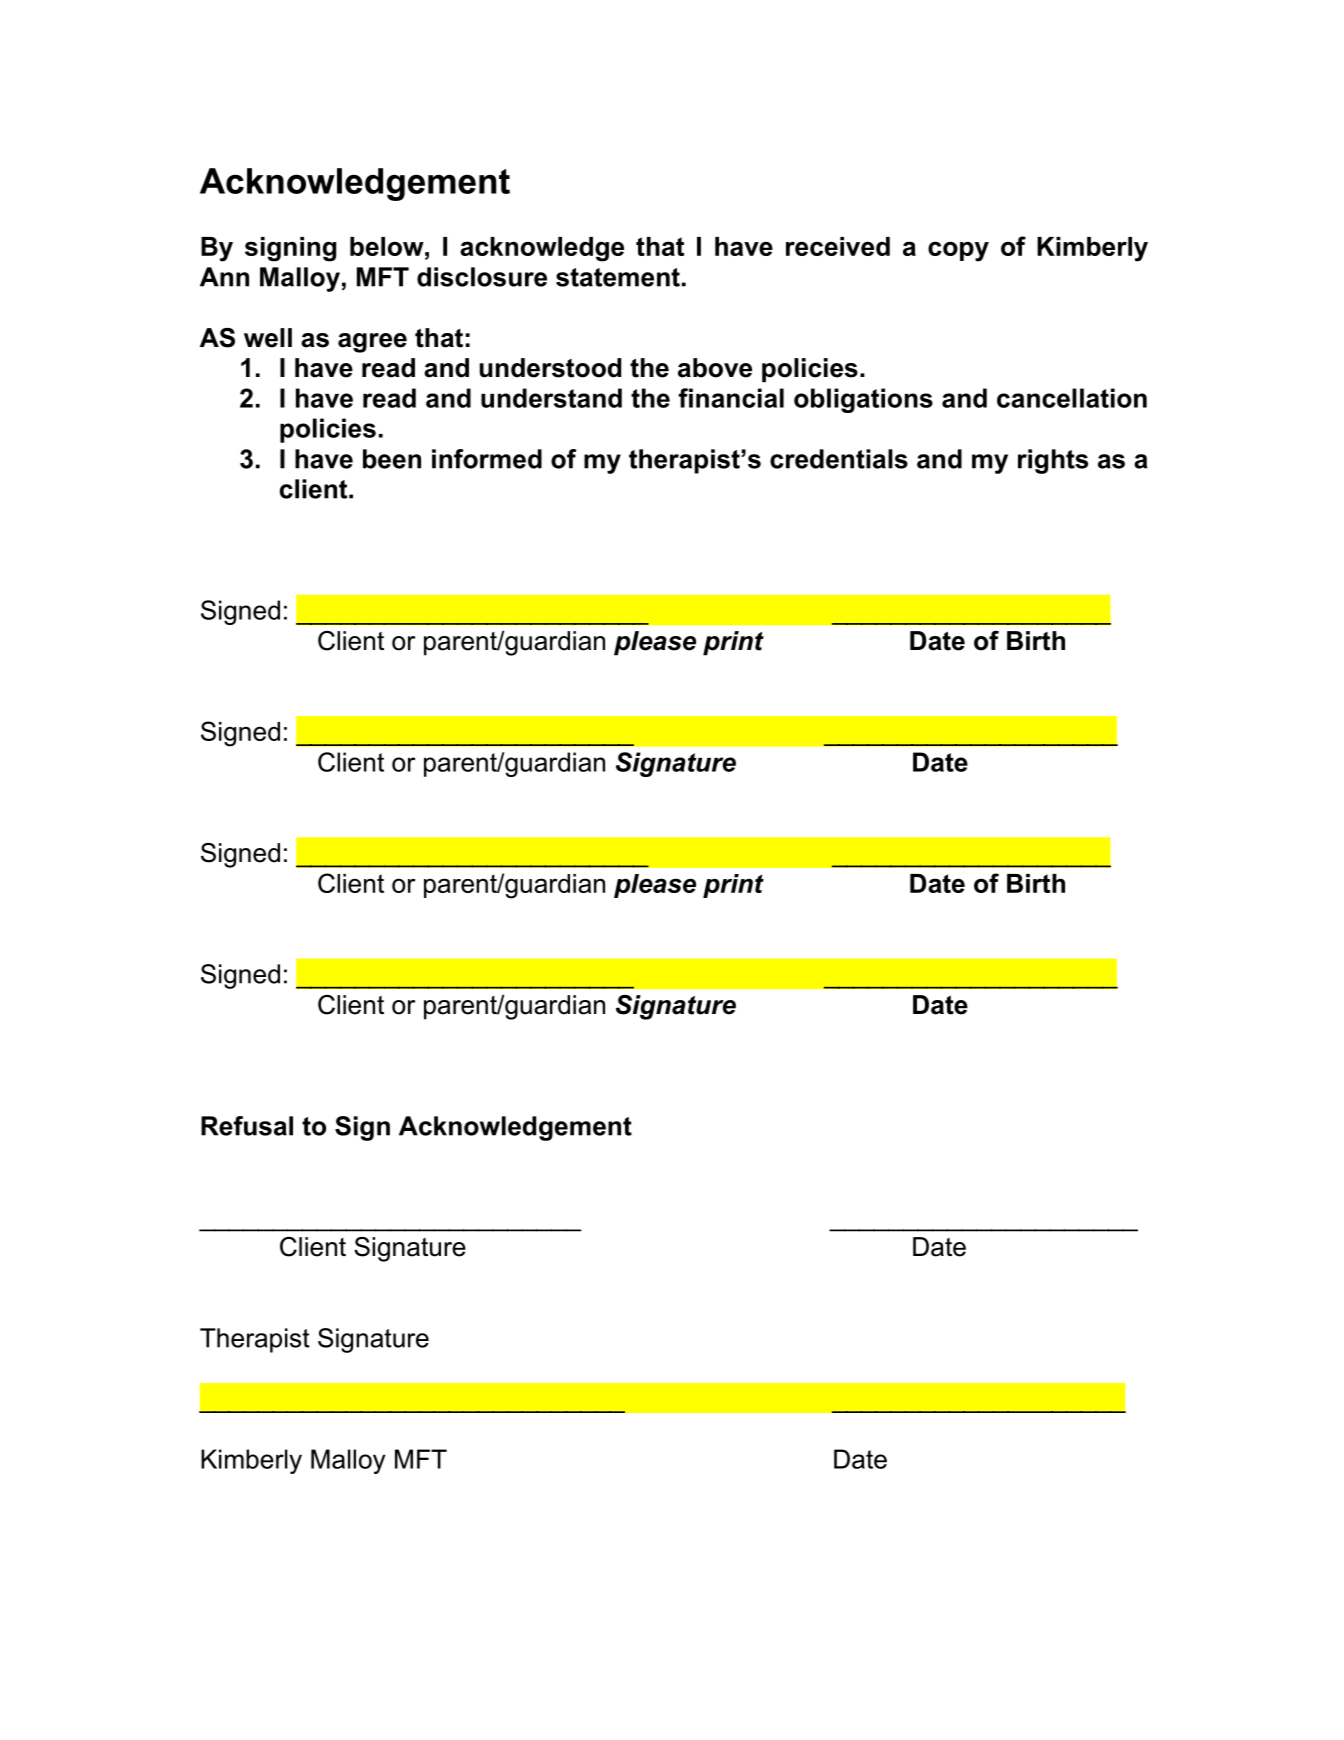 This image has height=1740, width=1344. I want to click on Refusal, so click(247, 1126).
